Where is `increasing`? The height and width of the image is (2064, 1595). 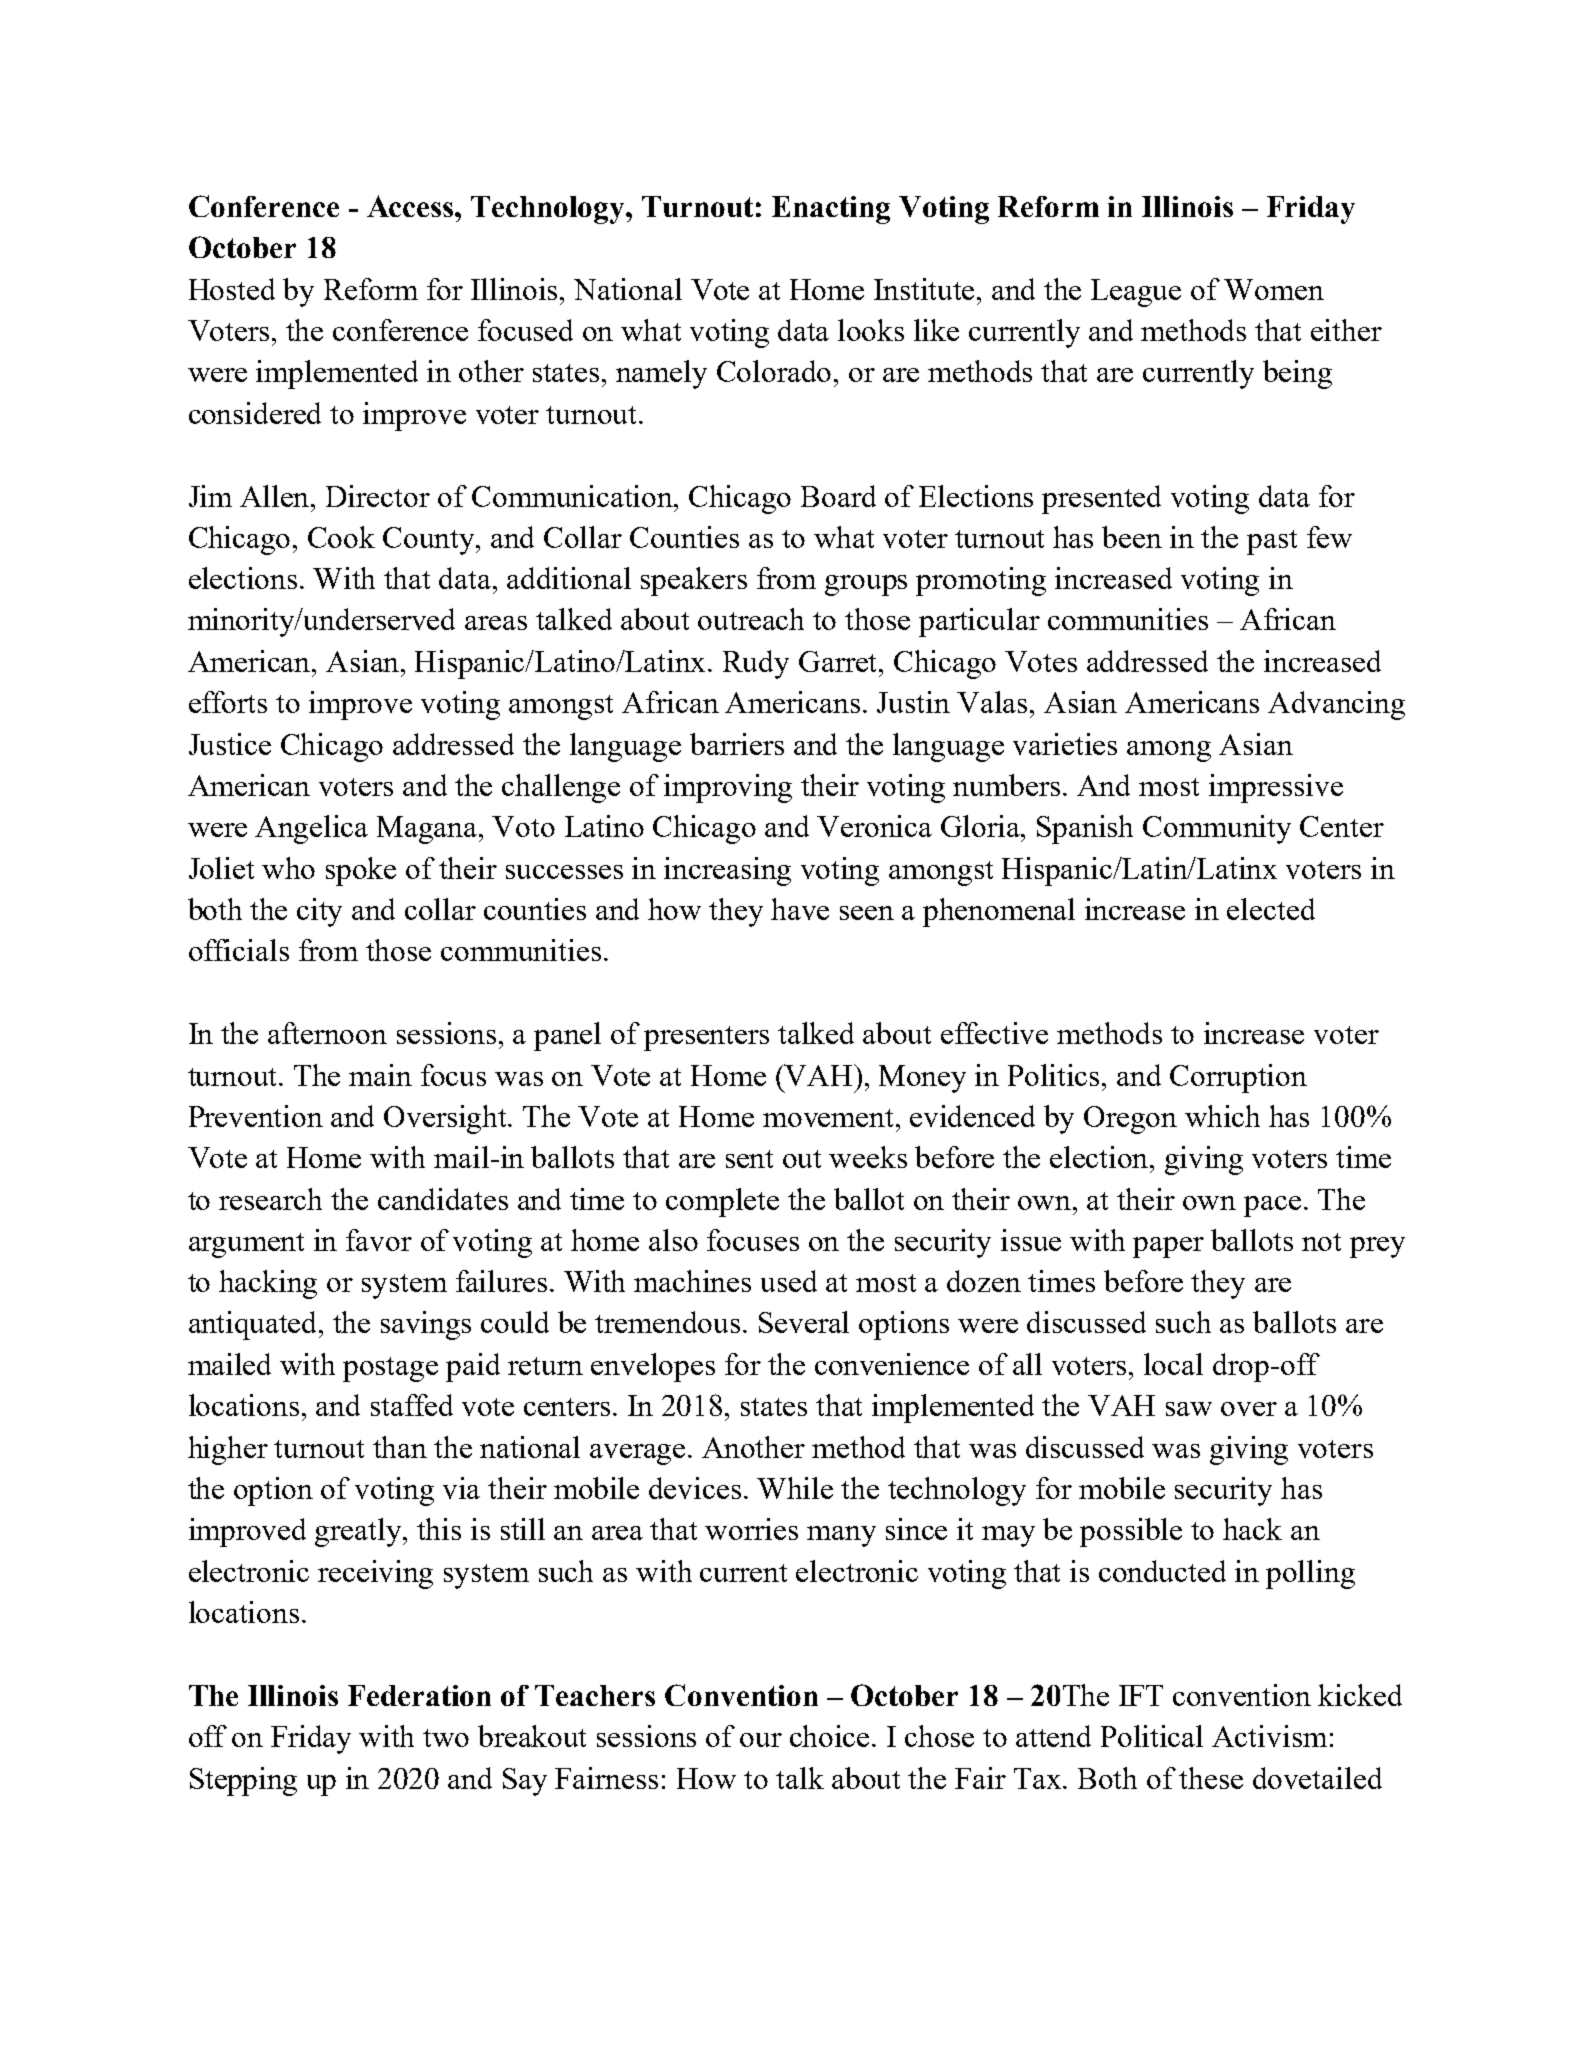 increasing is located at coordinates (727, 871).
